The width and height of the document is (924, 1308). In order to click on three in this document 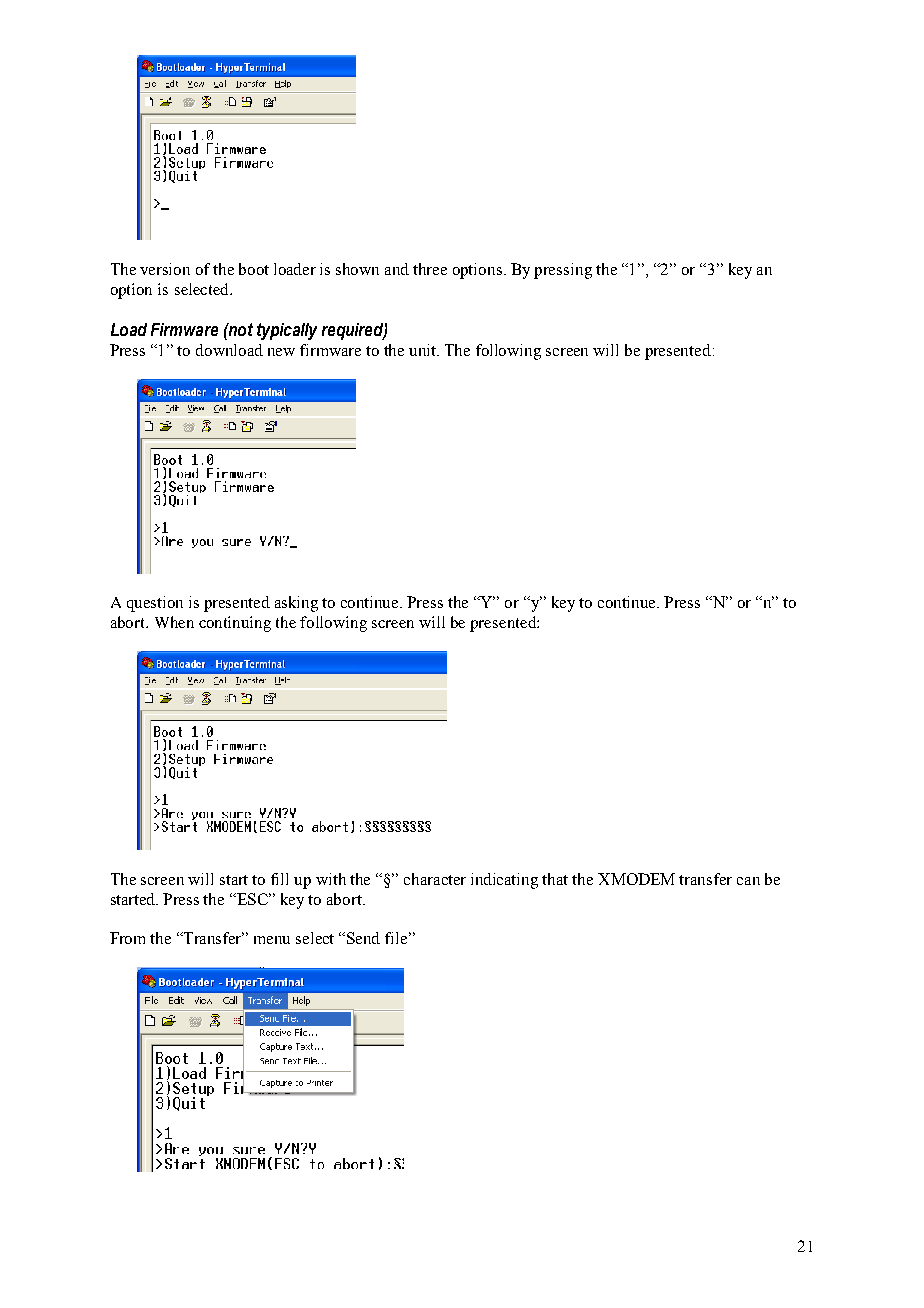, I will do `click(430, 269)`.
